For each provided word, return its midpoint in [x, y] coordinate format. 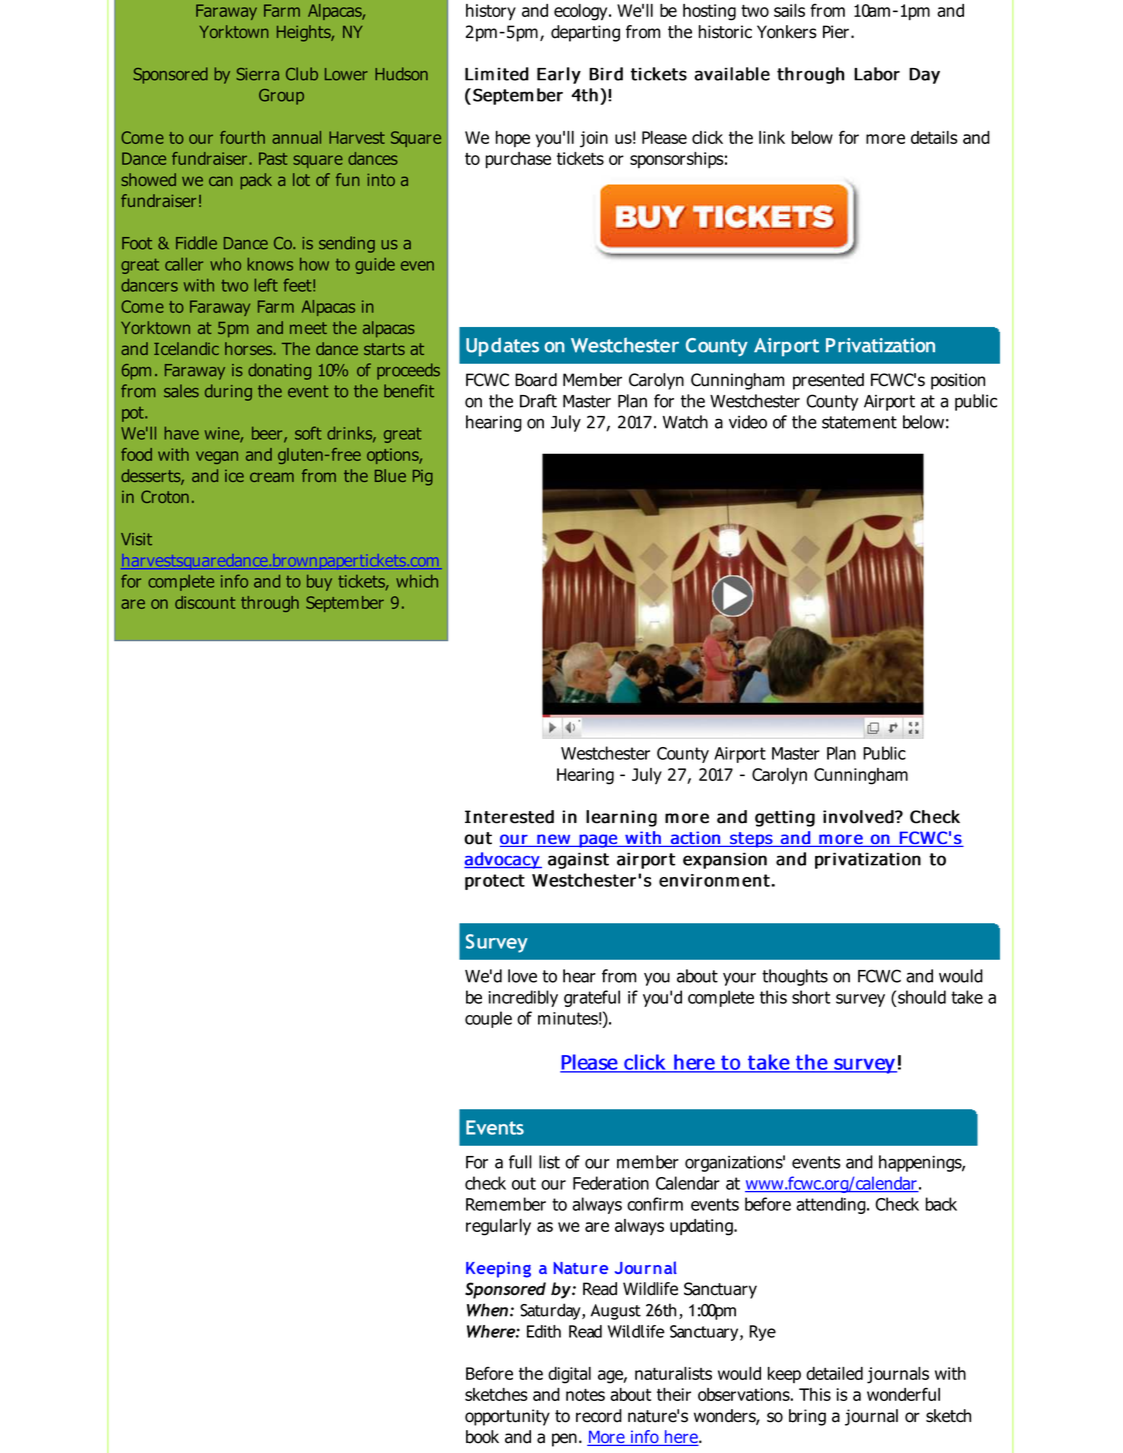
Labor [877, 74]
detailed [834, 1373]
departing [585, 33]
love [522, 976]
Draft [538, 401]
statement [859, 422]
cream [272, 477]
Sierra [257, 74]
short [811, 997]
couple [488, 1019]
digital [569, 1375]
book [482, 1437]
